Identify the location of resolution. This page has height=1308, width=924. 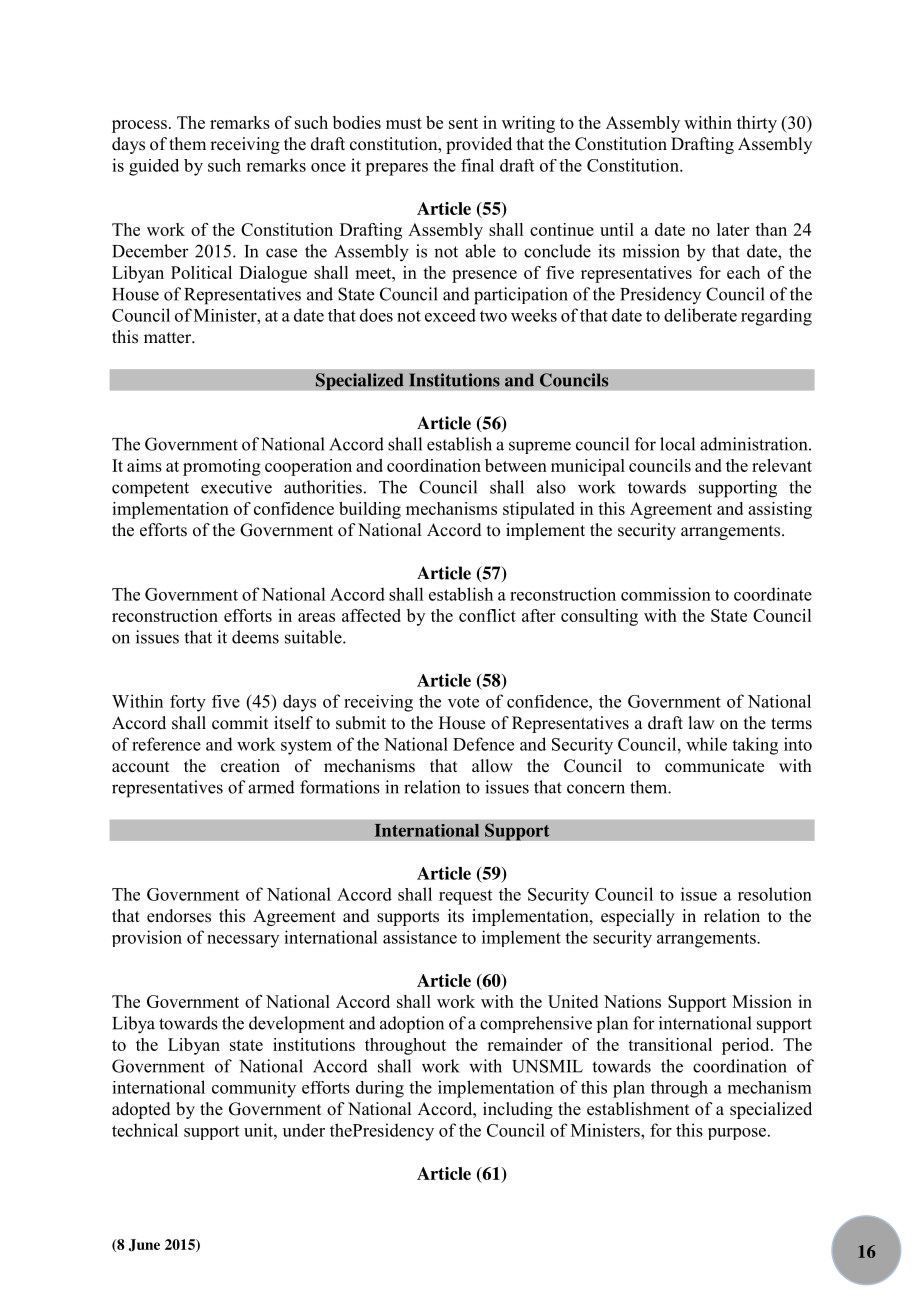
(775, 894).
